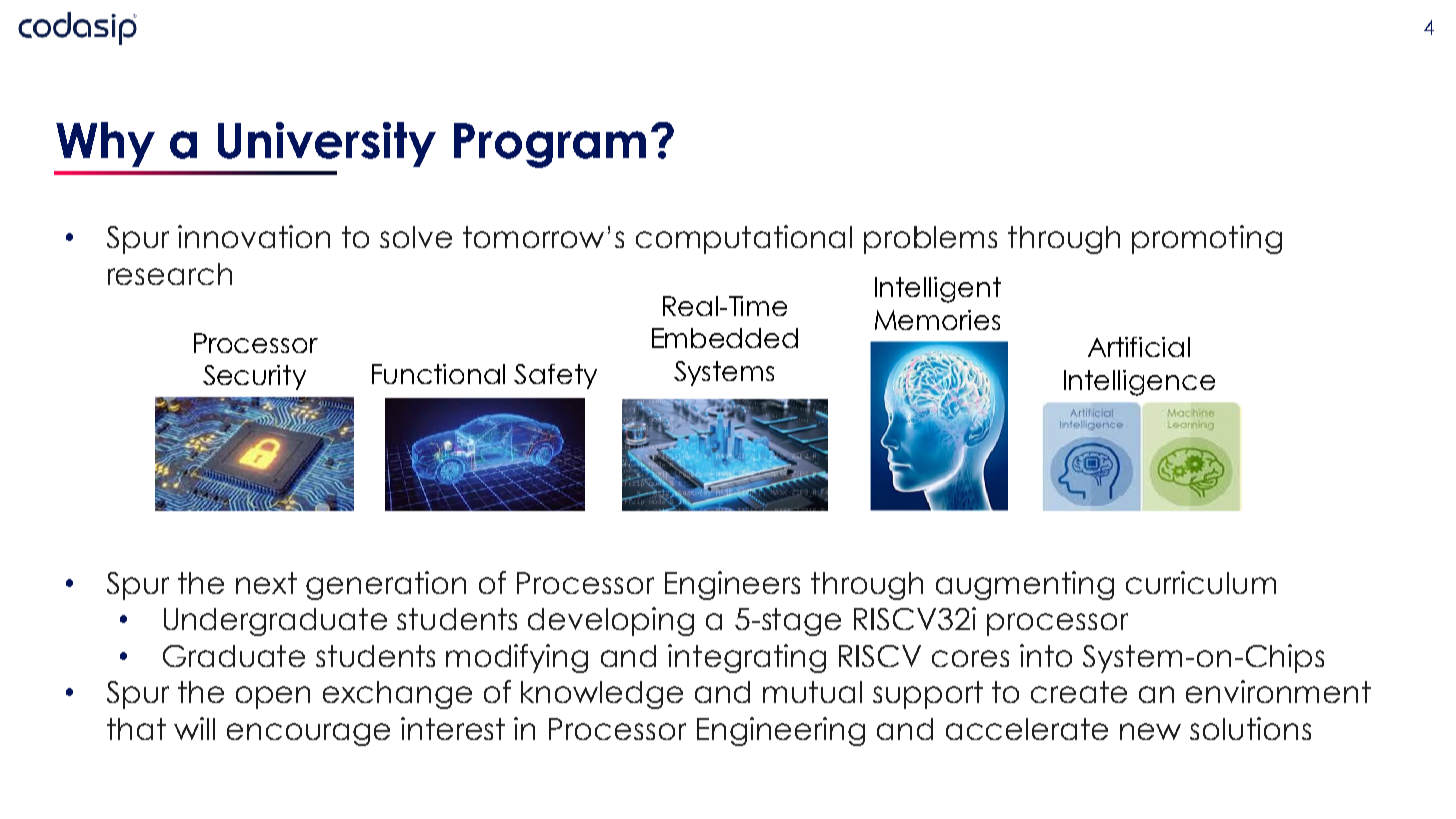 This image has height=819, width=1456. I want to click on Safety, so click(555, 376).
